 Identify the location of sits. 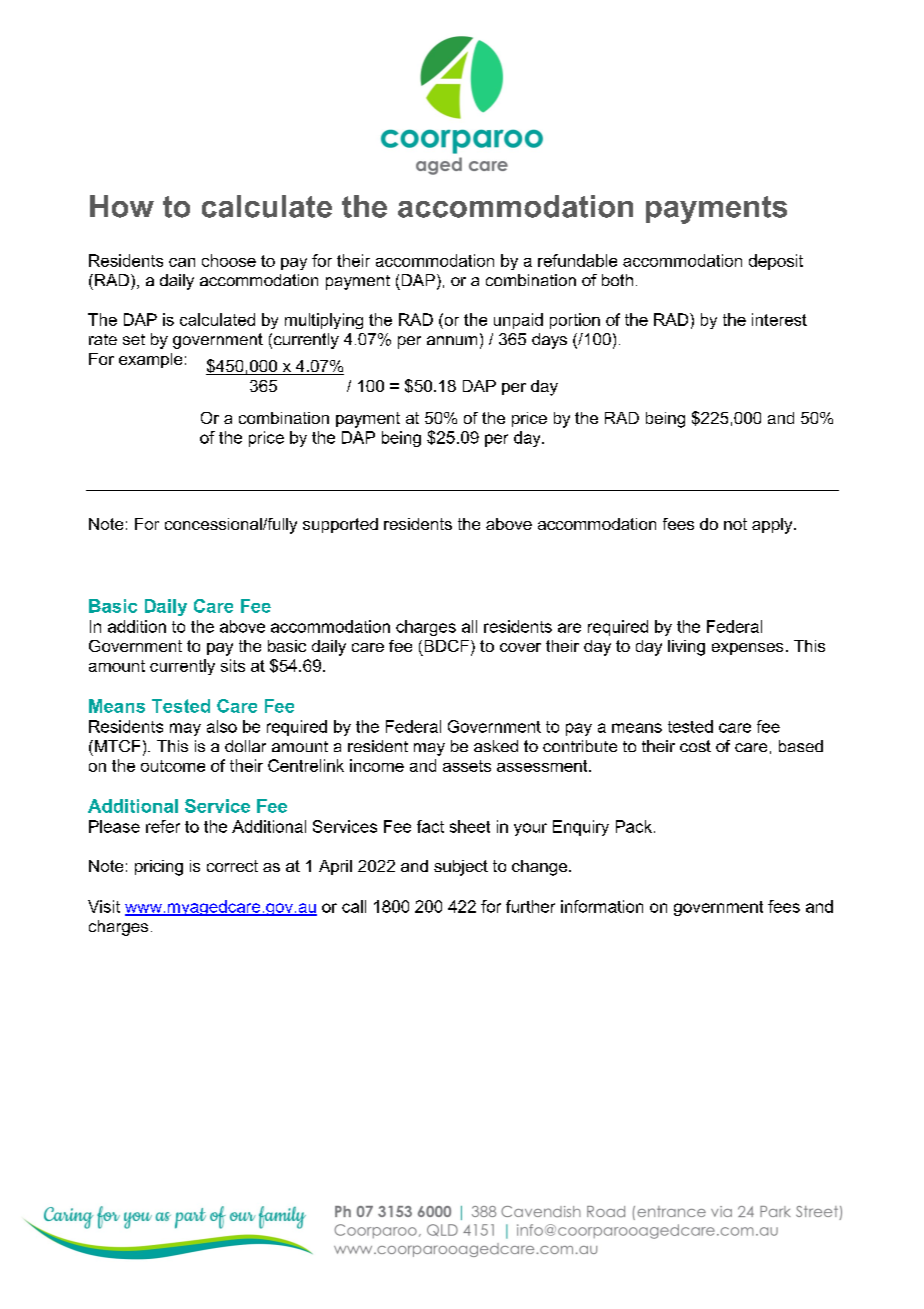
(233, 665).
